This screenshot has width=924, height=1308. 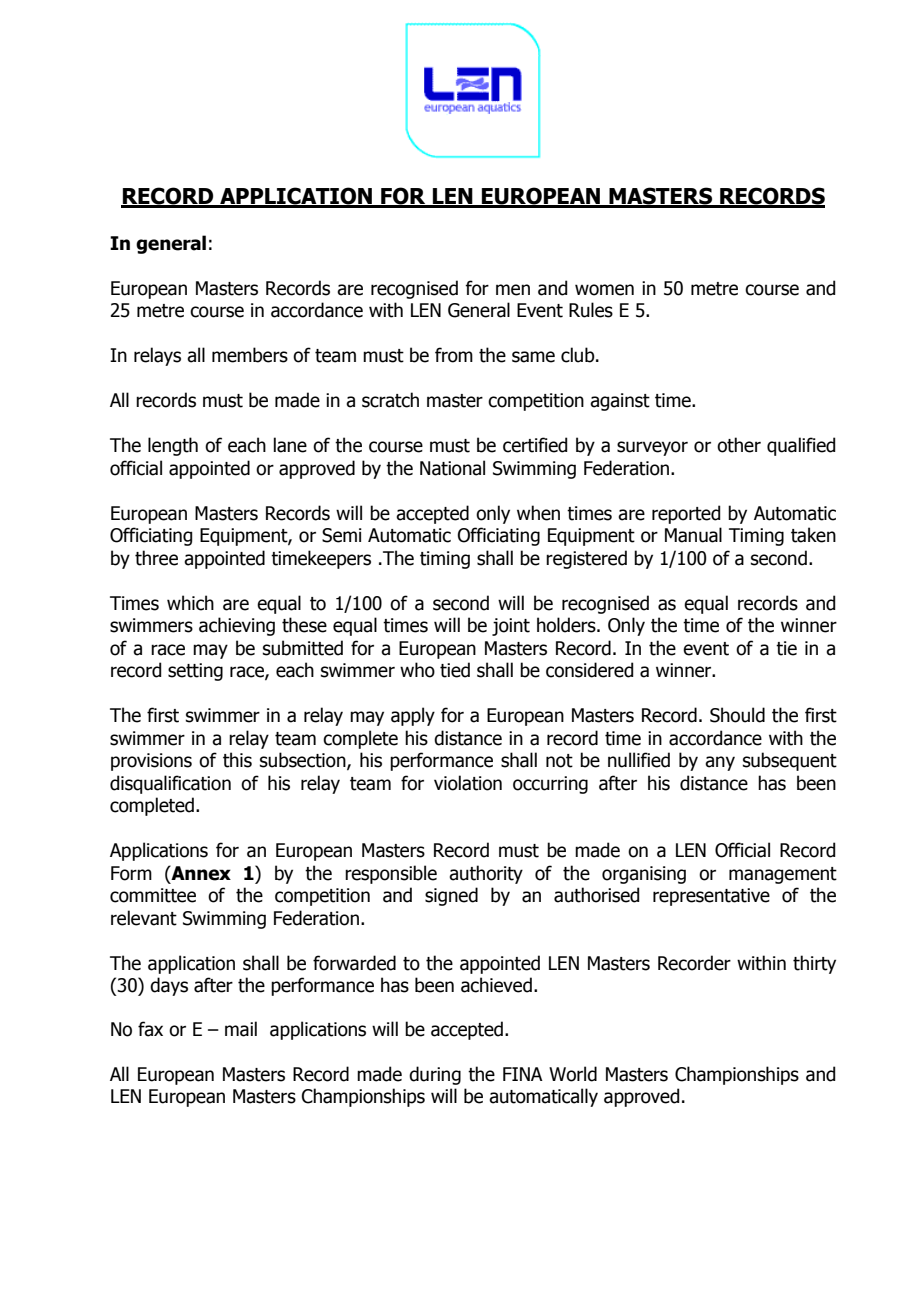 What do you see at coordinates (573, 1074) in the screenshot?
I see `World` at bounding box center [573, 1074].
